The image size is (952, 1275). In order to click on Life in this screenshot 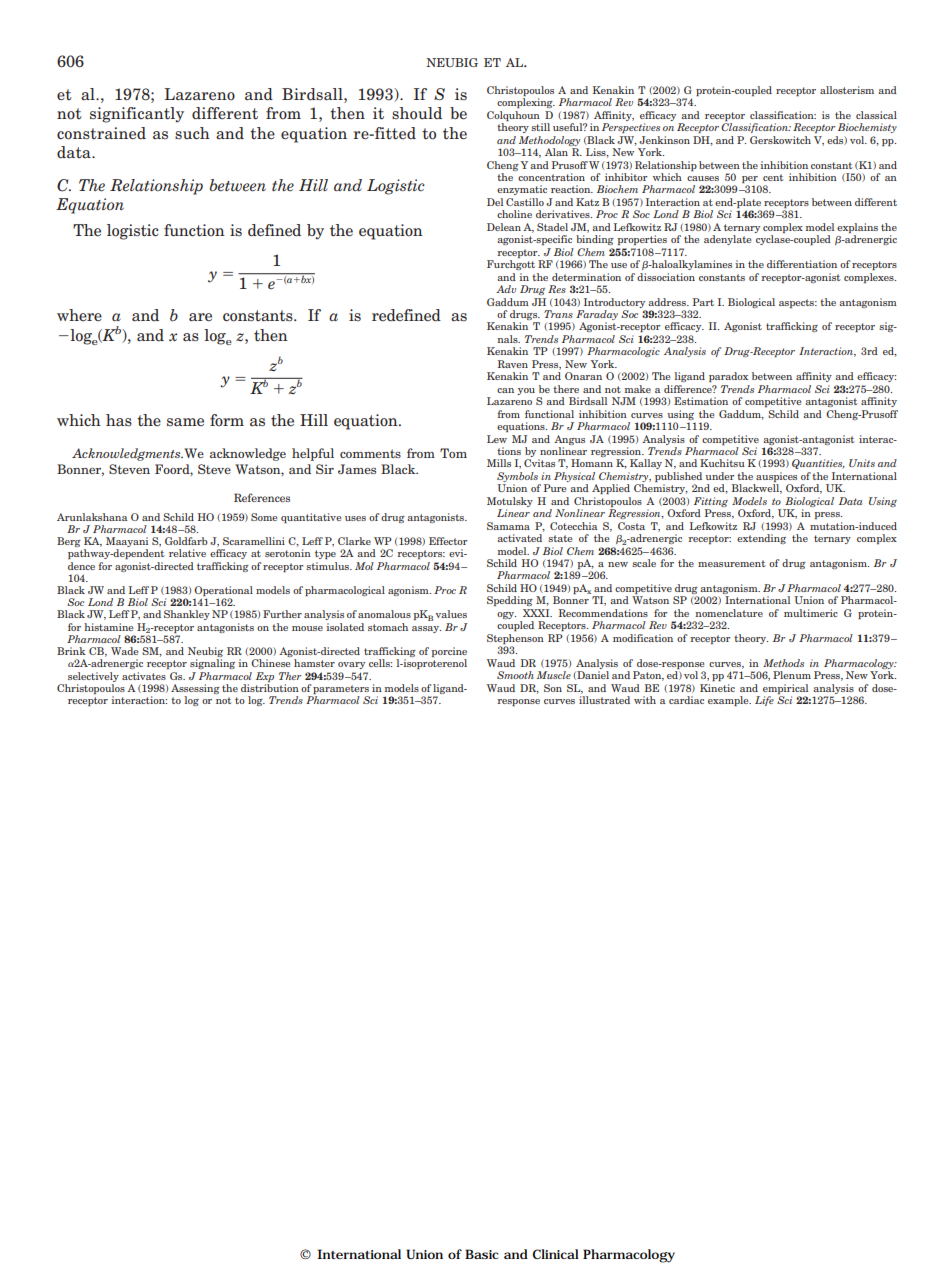, I will do `click(764, 701)`.
